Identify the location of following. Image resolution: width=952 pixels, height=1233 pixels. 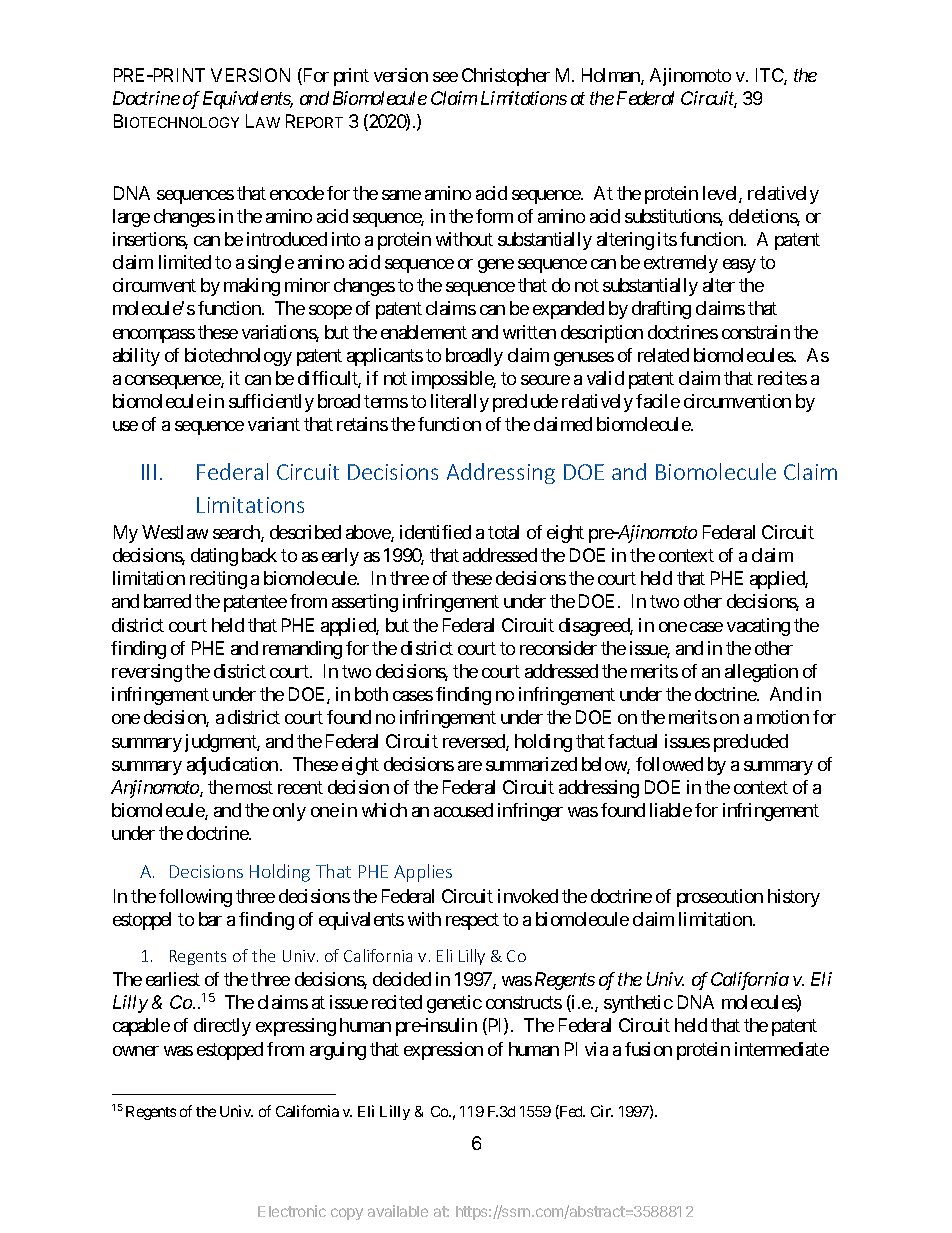
(195, 898).
